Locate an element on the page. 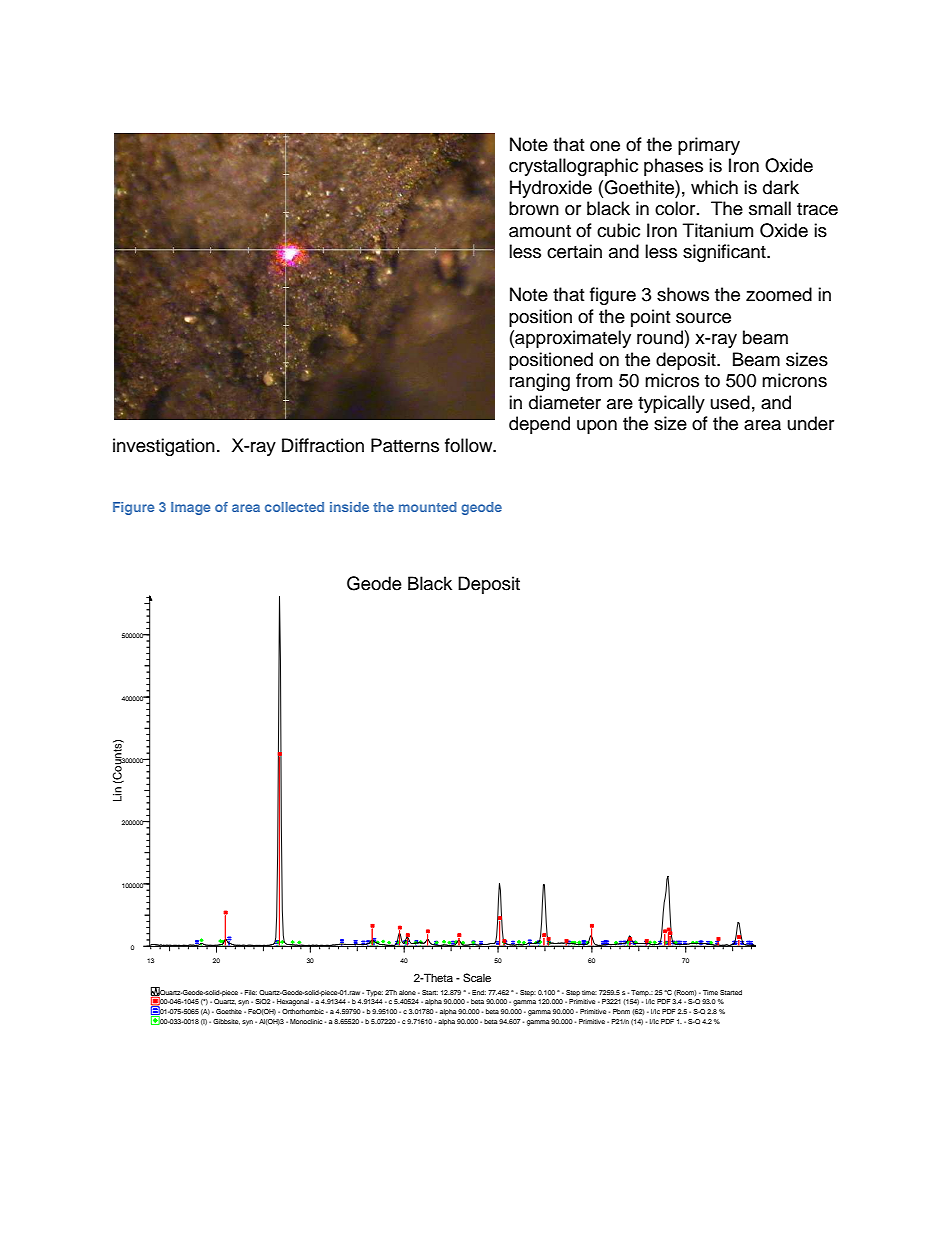 Image resolution: width=952 pixels, height=1233 pixels. which is located at coordinates (714, 187).
